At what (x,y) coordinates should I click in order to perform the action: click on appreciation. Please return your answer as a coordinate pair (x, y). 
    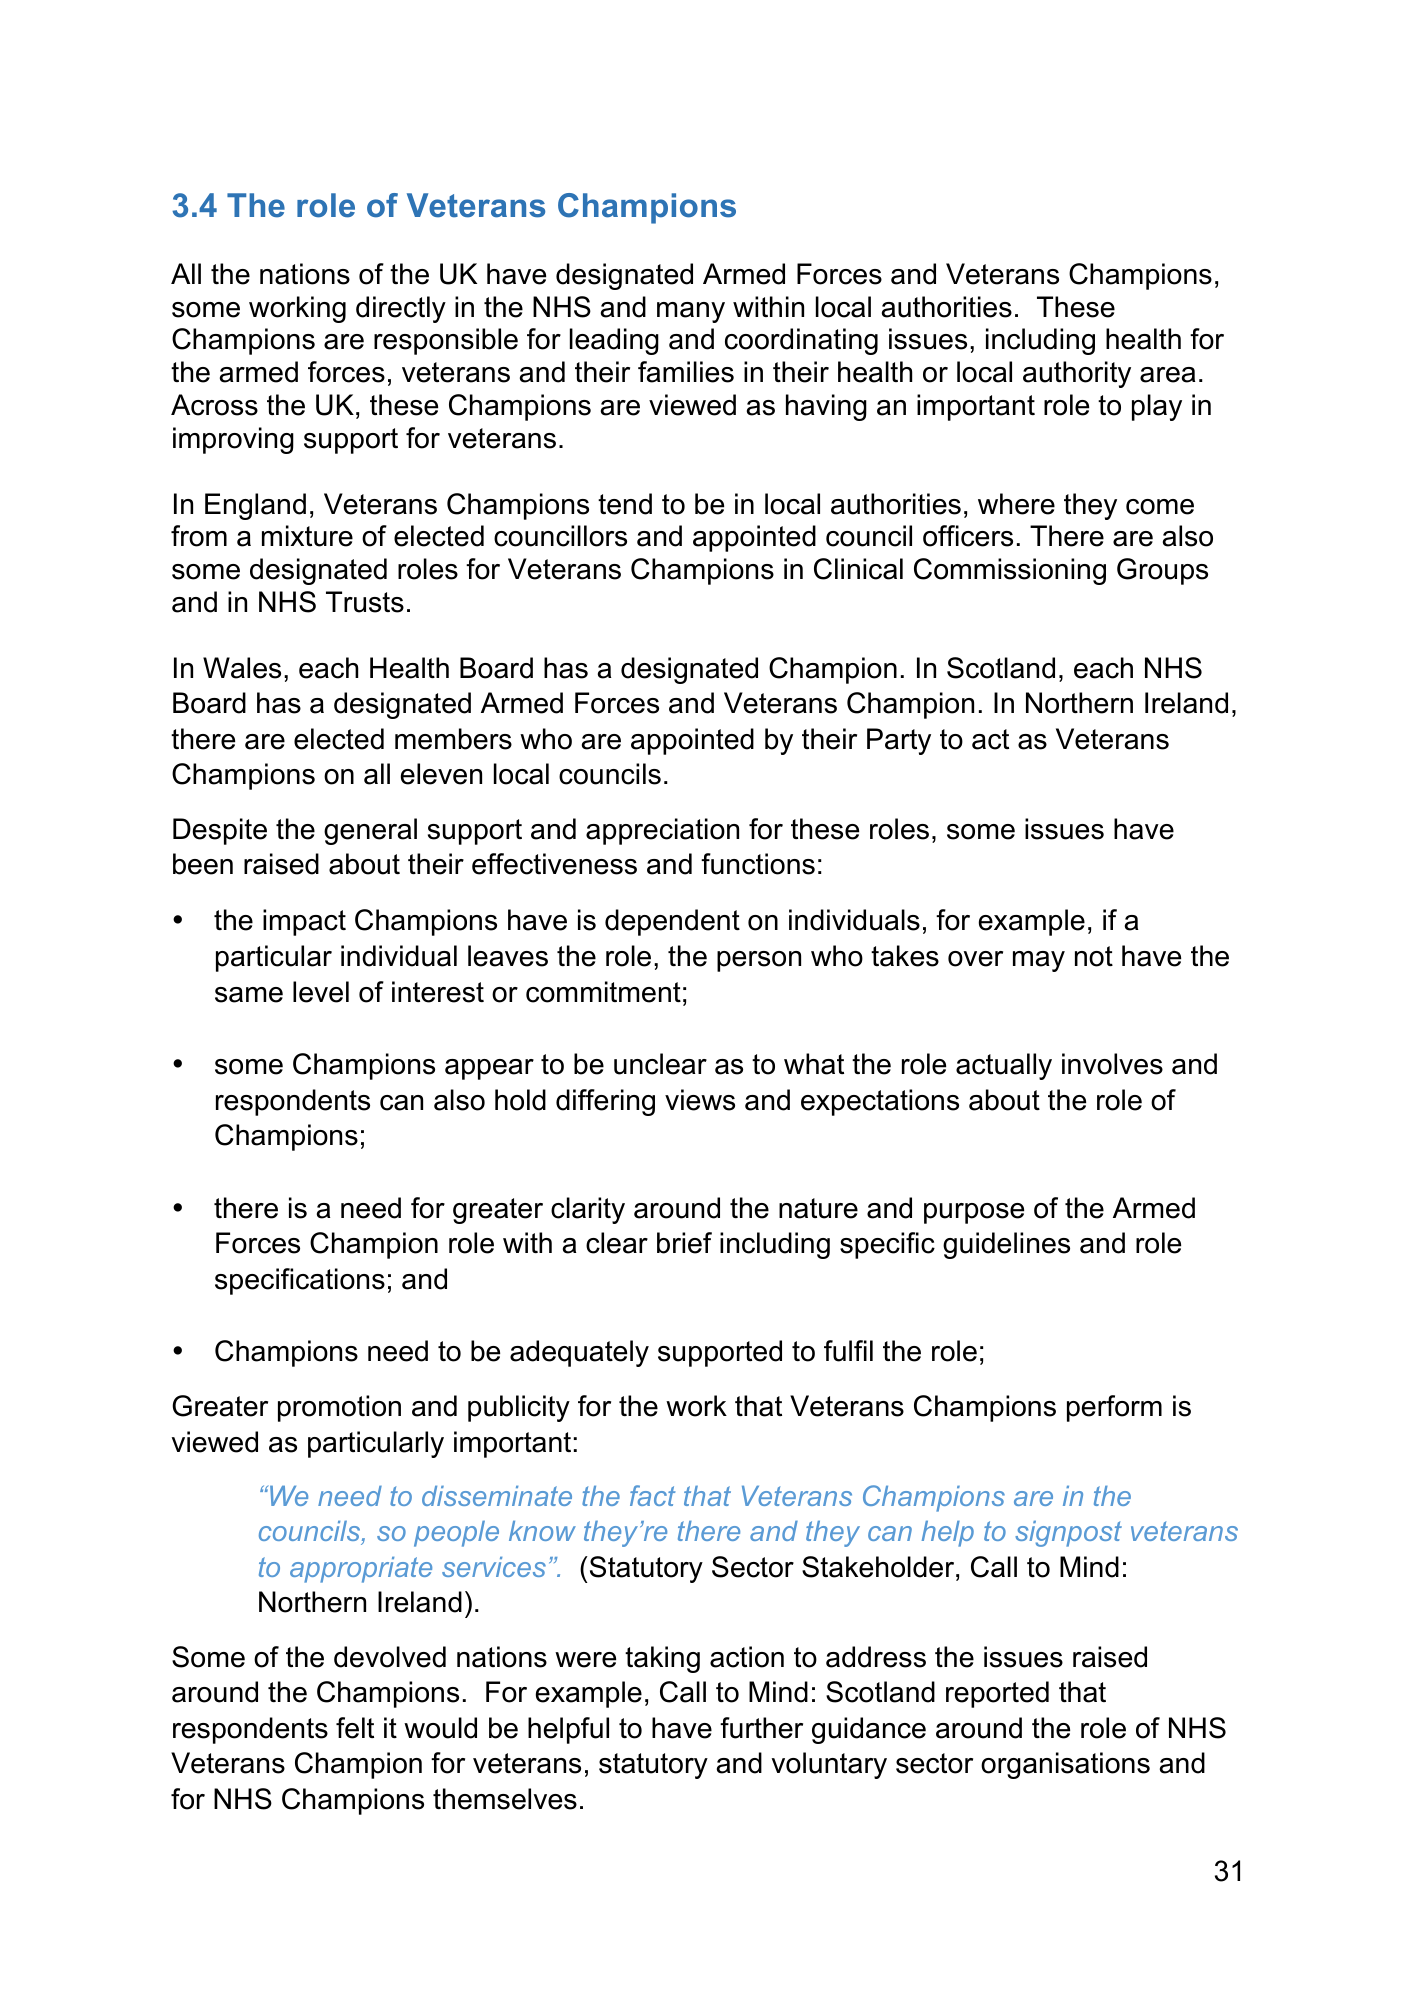
    Looking at the image, I should click on (662, 831).
